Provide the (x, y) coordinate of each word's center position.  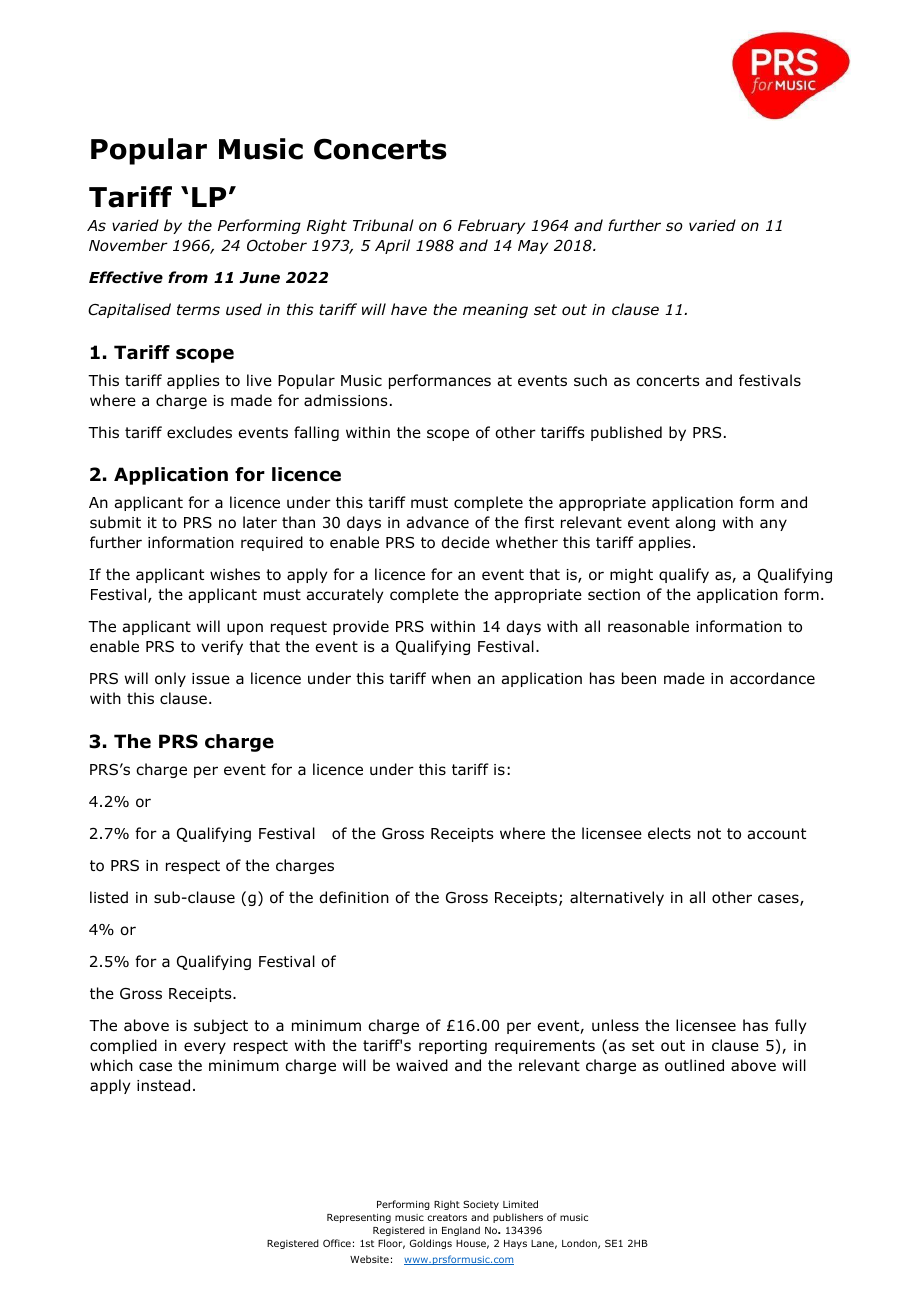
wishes (235, 574)
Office (337, 1243)
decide (466, 542)
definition (354, 897)
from (188, 277)
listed (109, 897)
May (533, 247)
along (695, 523)
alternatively (617, 898)
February (491, 226)
